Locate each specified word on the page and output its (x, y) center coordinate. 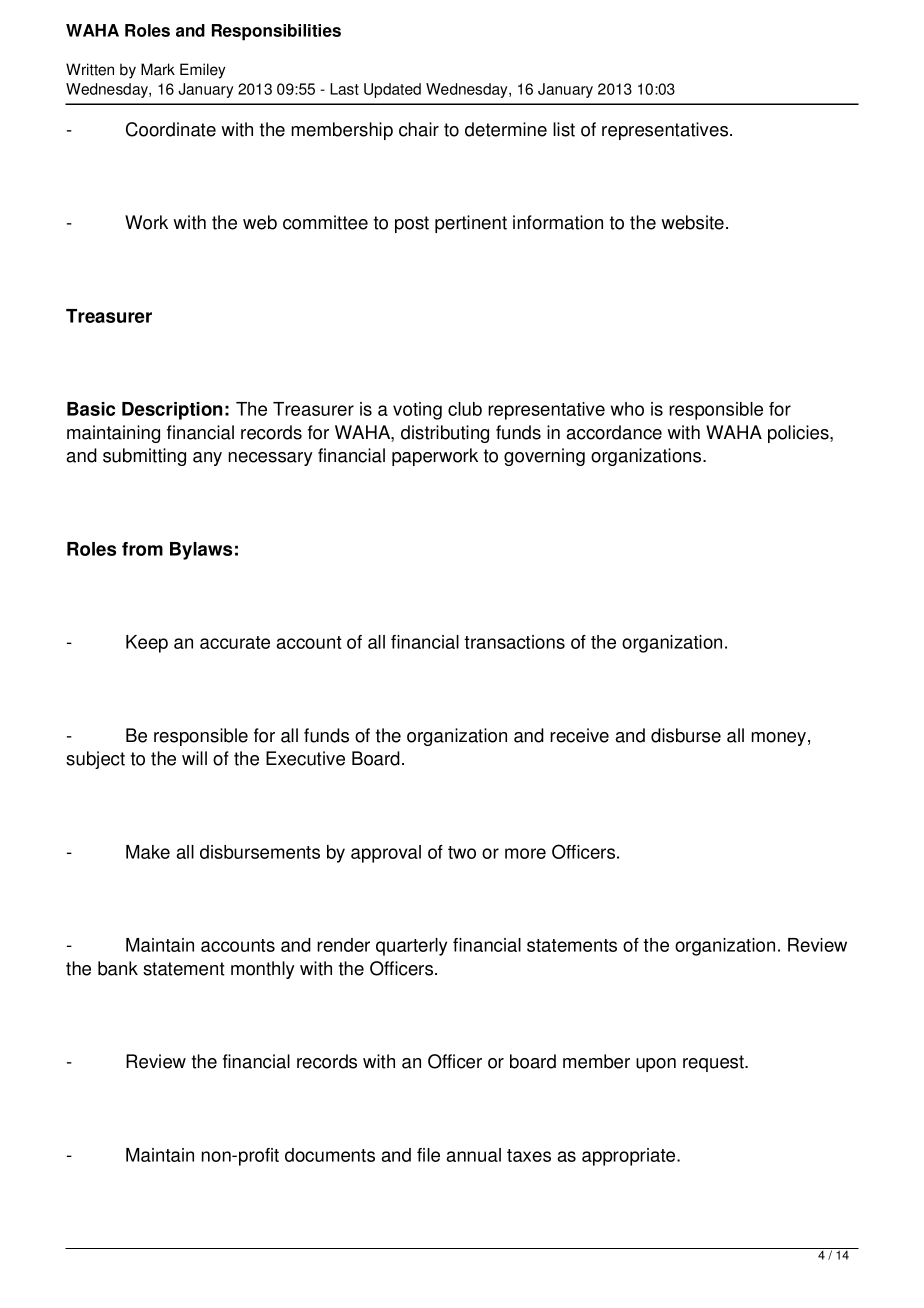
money (780, 739)
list (564, 129)
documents (330, 1155)
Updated (392, 90)
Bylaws (201, 551)
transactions (514, 642)
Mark (158, 69)
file (428, 1155)
